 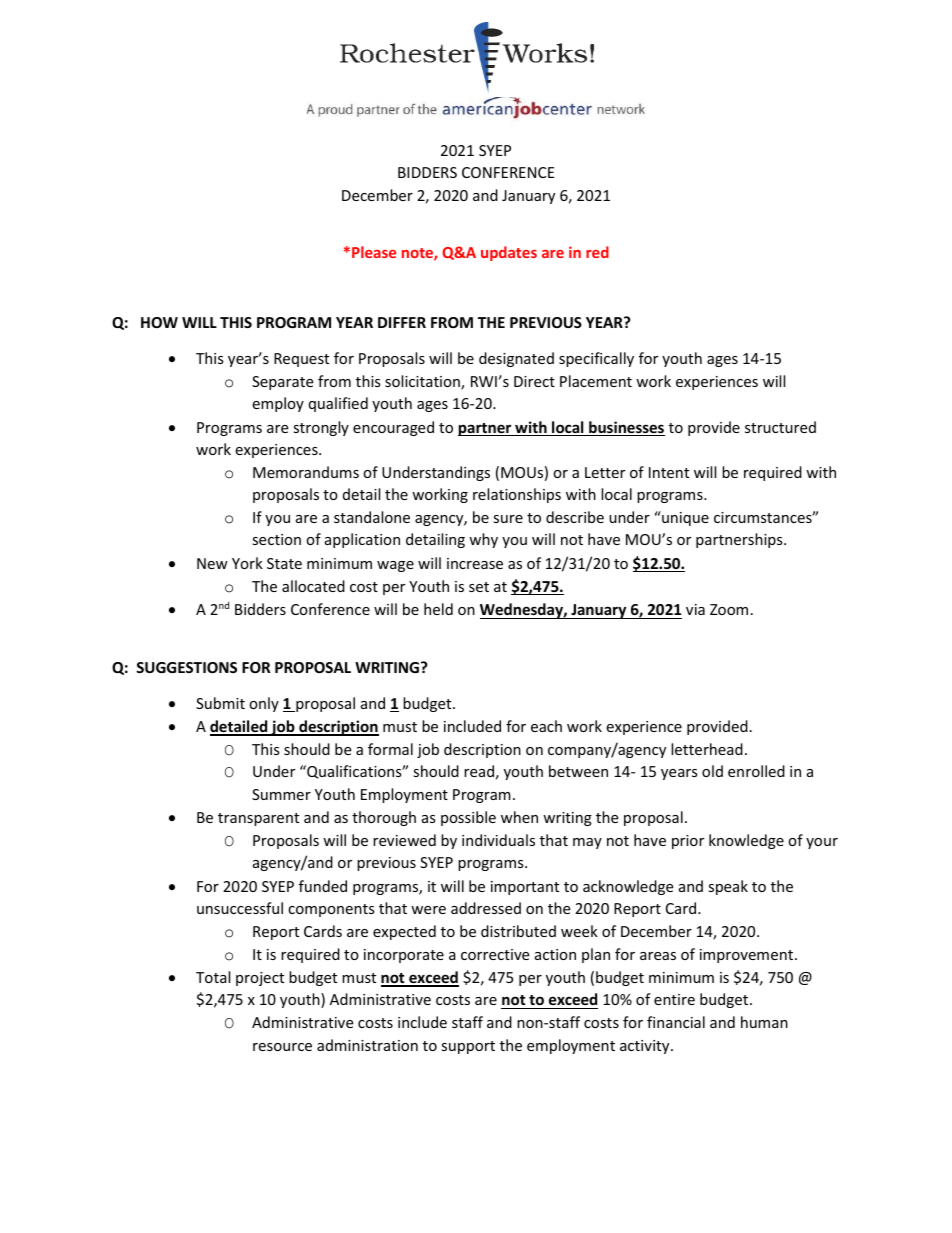 I want to click on resource, so click(x=282, y=1047).
